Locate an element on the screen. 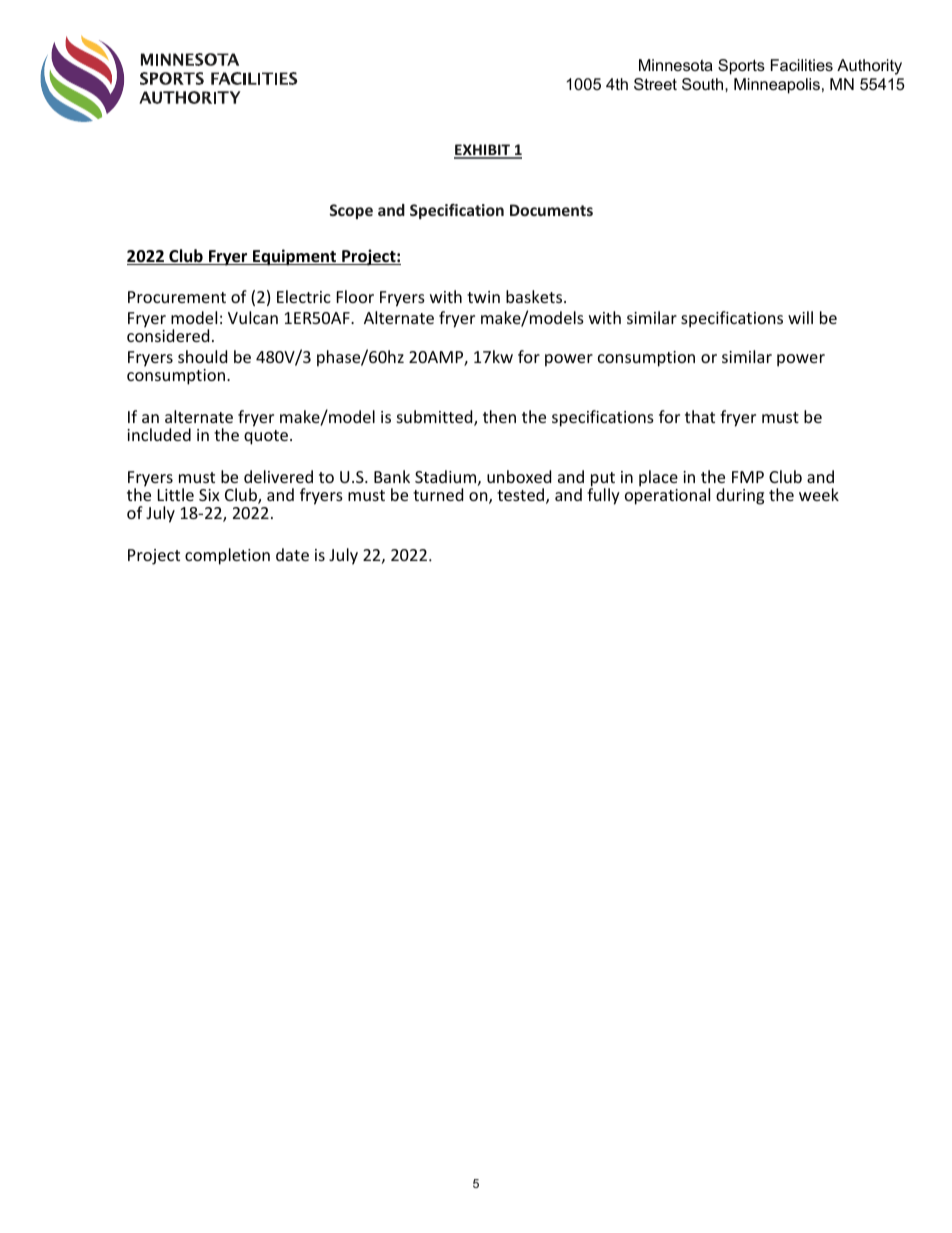 The height and width of the screenshot is (1233, 952). tested is located at coordinates (522, 496).
